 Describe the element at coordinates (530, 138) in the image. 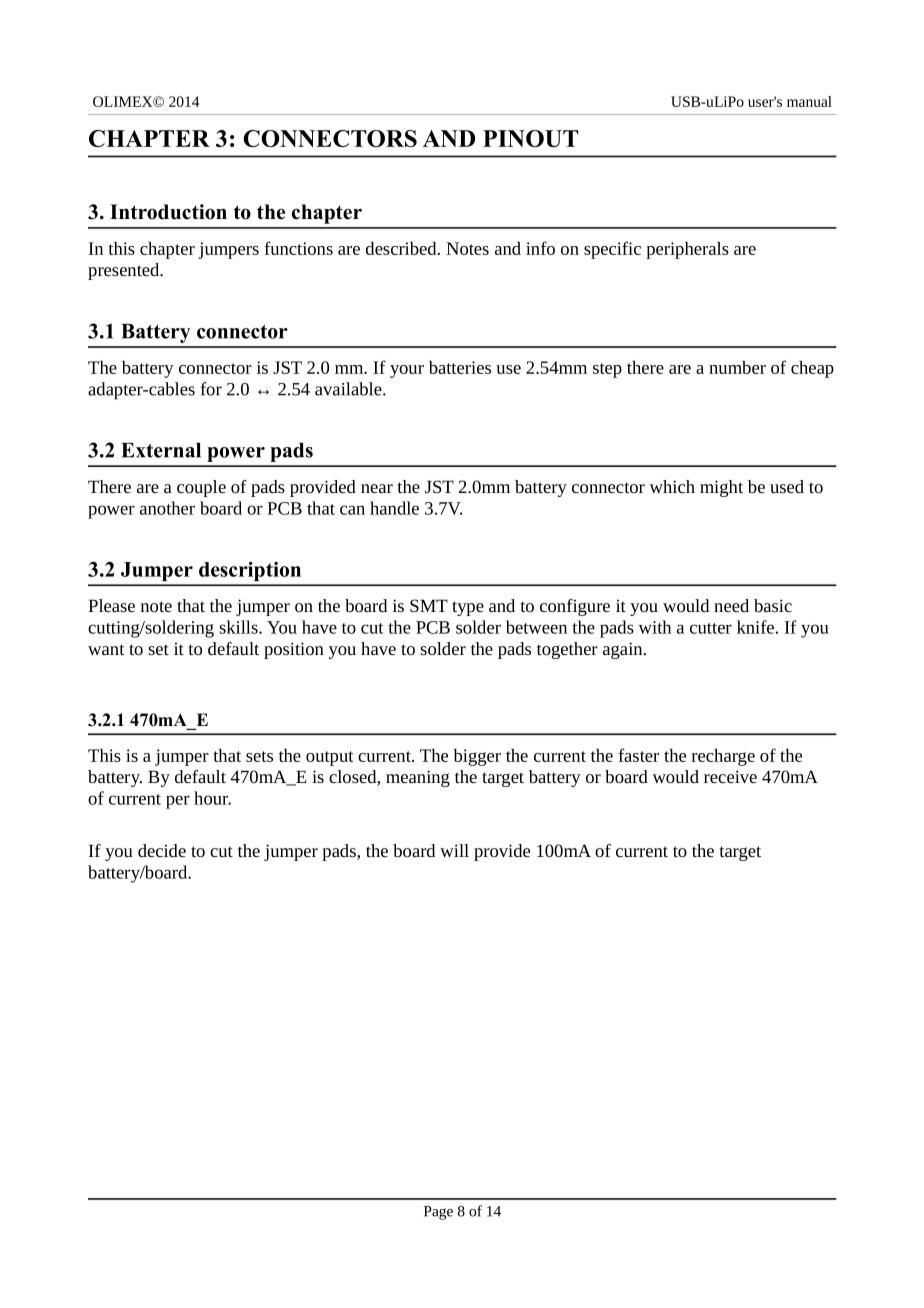

I see `PINOUT` at that location.
